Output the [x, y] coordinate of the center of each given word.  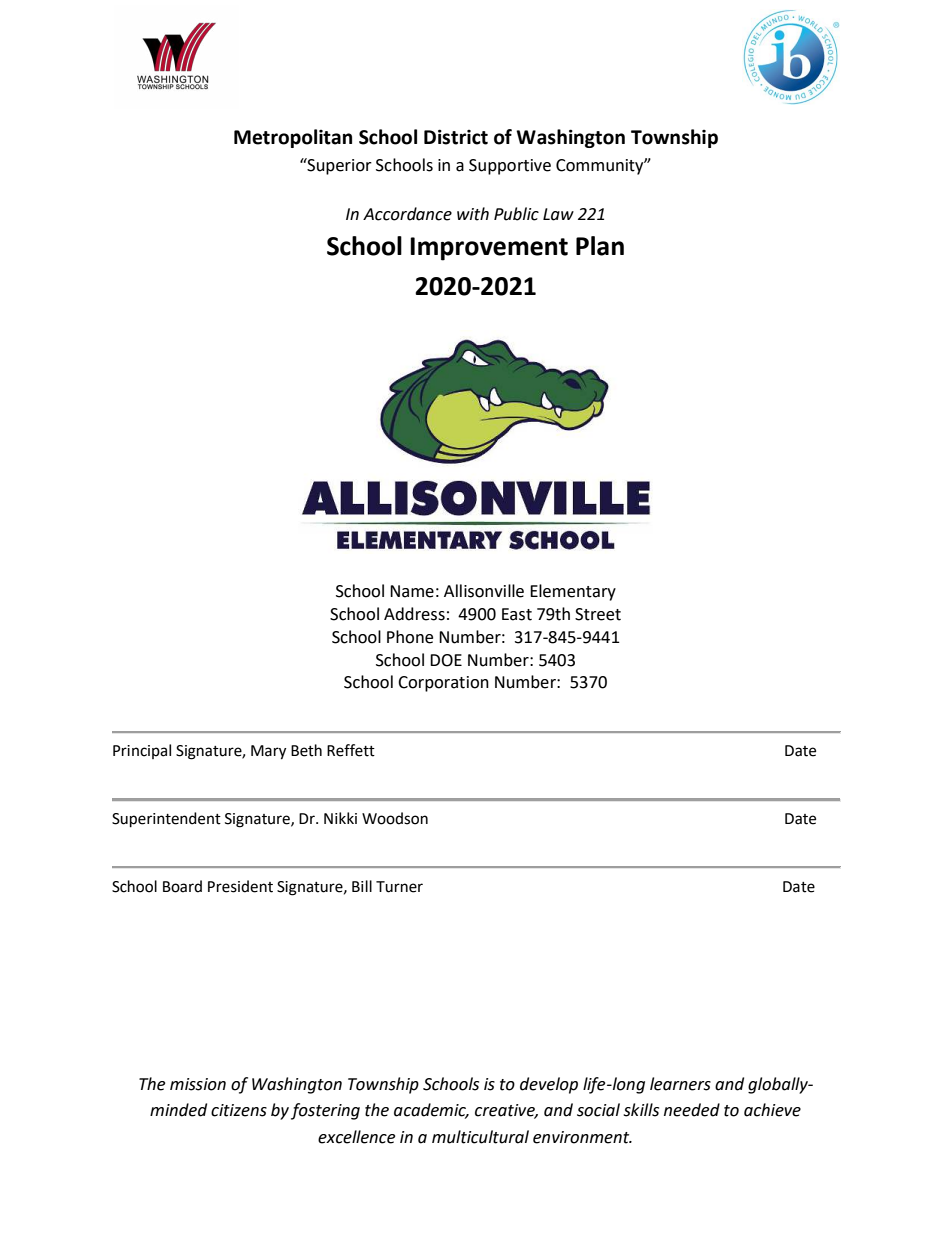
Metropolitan [293, 138]
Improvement [489, 249]
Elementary [573, 592]
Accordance [407, 214]
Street [598, 614]
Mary [268, 752]
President [240, 886]
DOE [446, 660]
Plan [600, 246]
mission [198, 1084]
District [456, 137]
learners [680, 1084]
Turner [399, 887]
